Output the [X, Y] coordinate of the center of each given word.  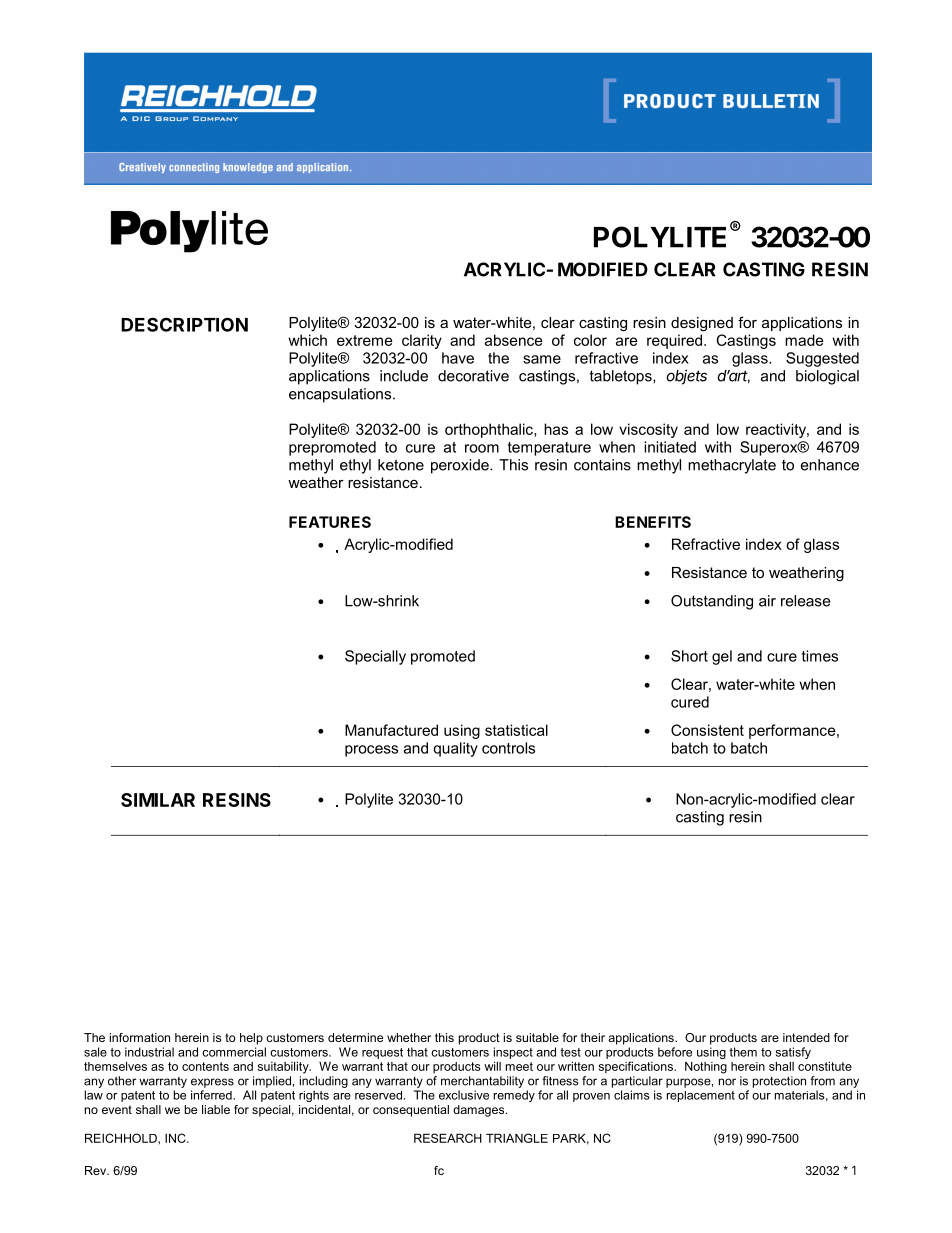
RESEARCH [448, 1138]
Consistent [707, 730]
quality [456, 749]
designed [702, 324]
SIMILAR [158, 800]
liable [216, 1109]
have [458, 358]
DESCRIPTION [184, 324]
